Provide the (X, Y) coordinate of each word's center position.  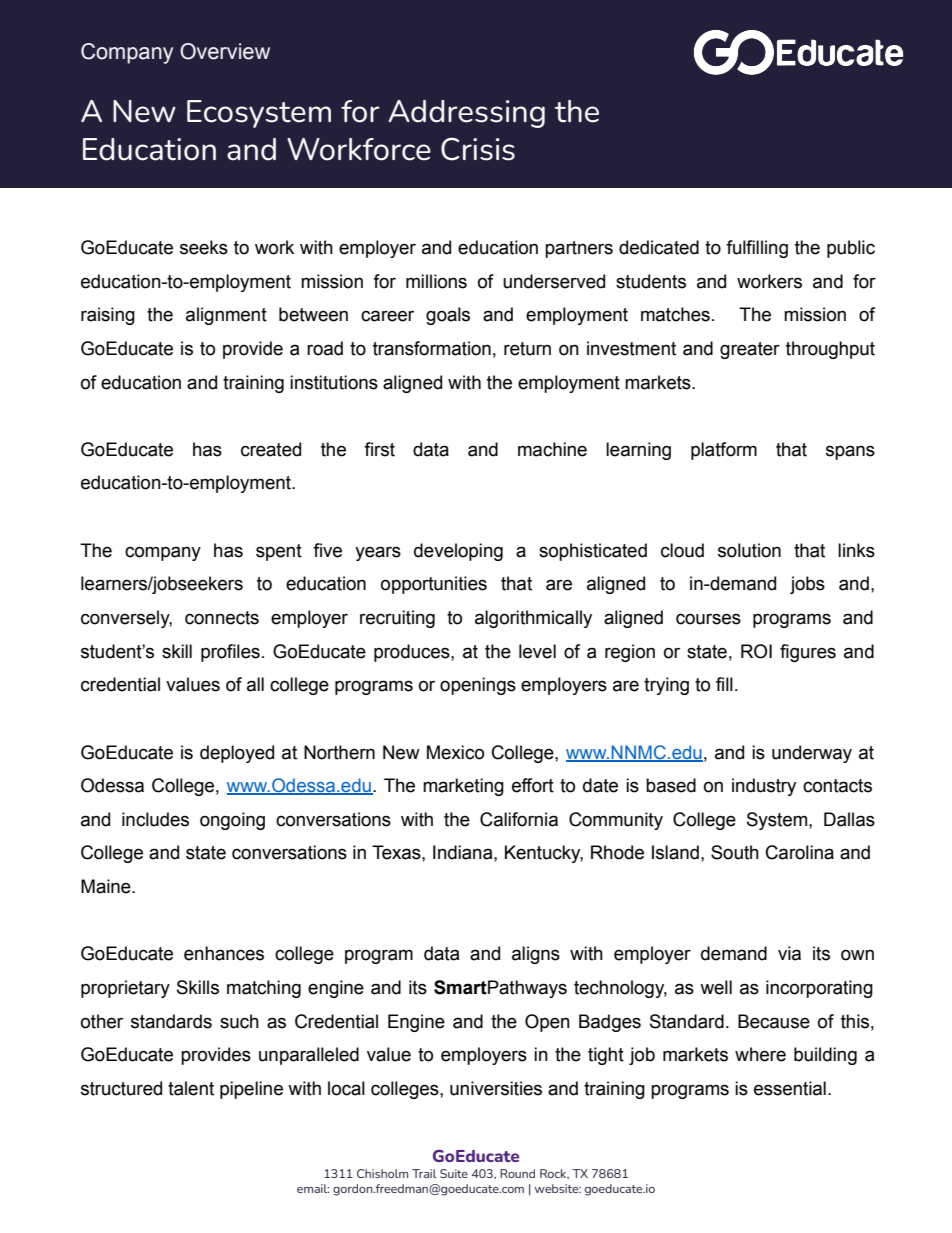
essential (790, 1088)
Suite (454, 1173)
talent (191, 1088)
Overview (225, 51)
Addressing (466, 114)
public (851, 249)
